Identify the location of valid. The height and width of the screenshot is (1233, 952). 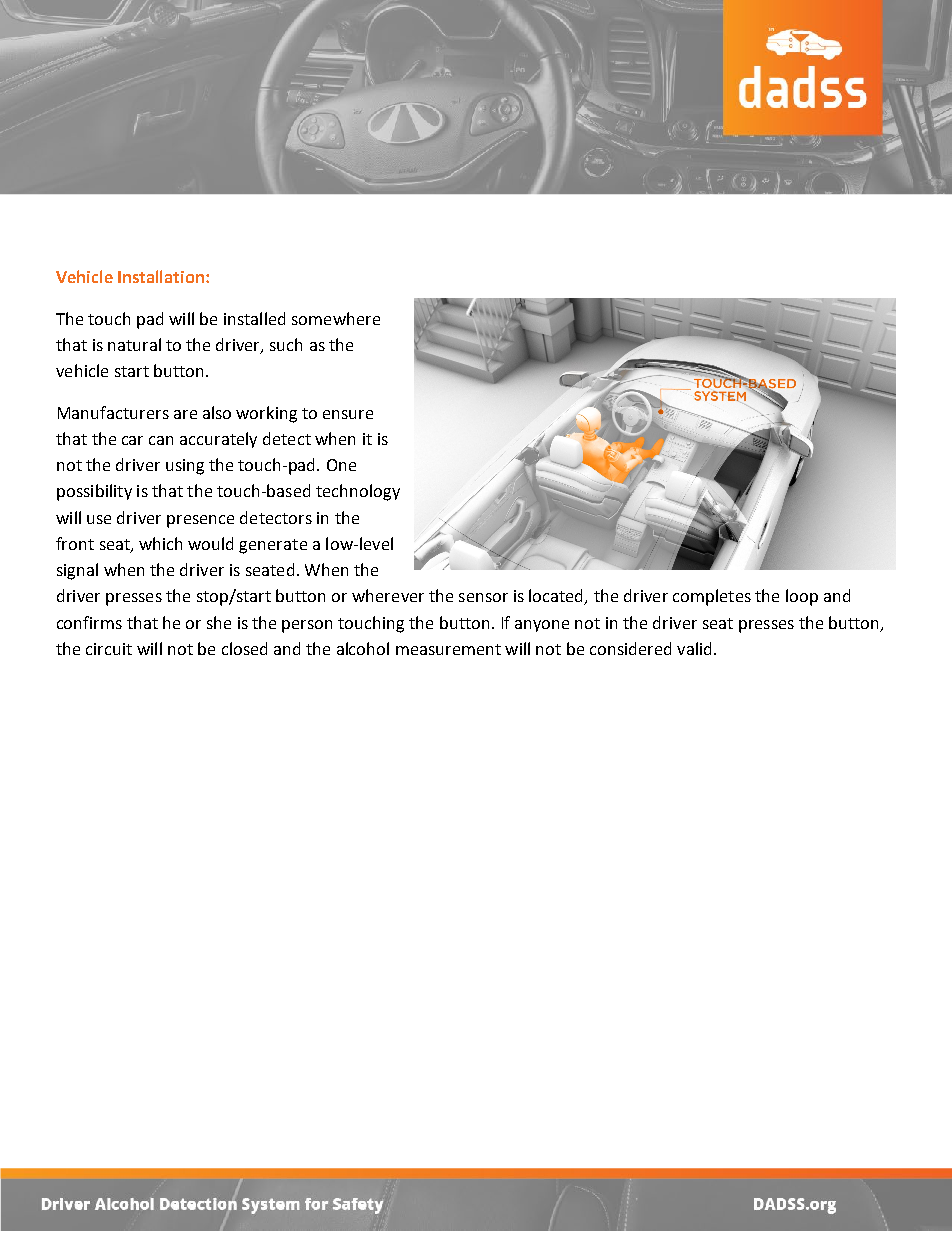
(694, 648).
